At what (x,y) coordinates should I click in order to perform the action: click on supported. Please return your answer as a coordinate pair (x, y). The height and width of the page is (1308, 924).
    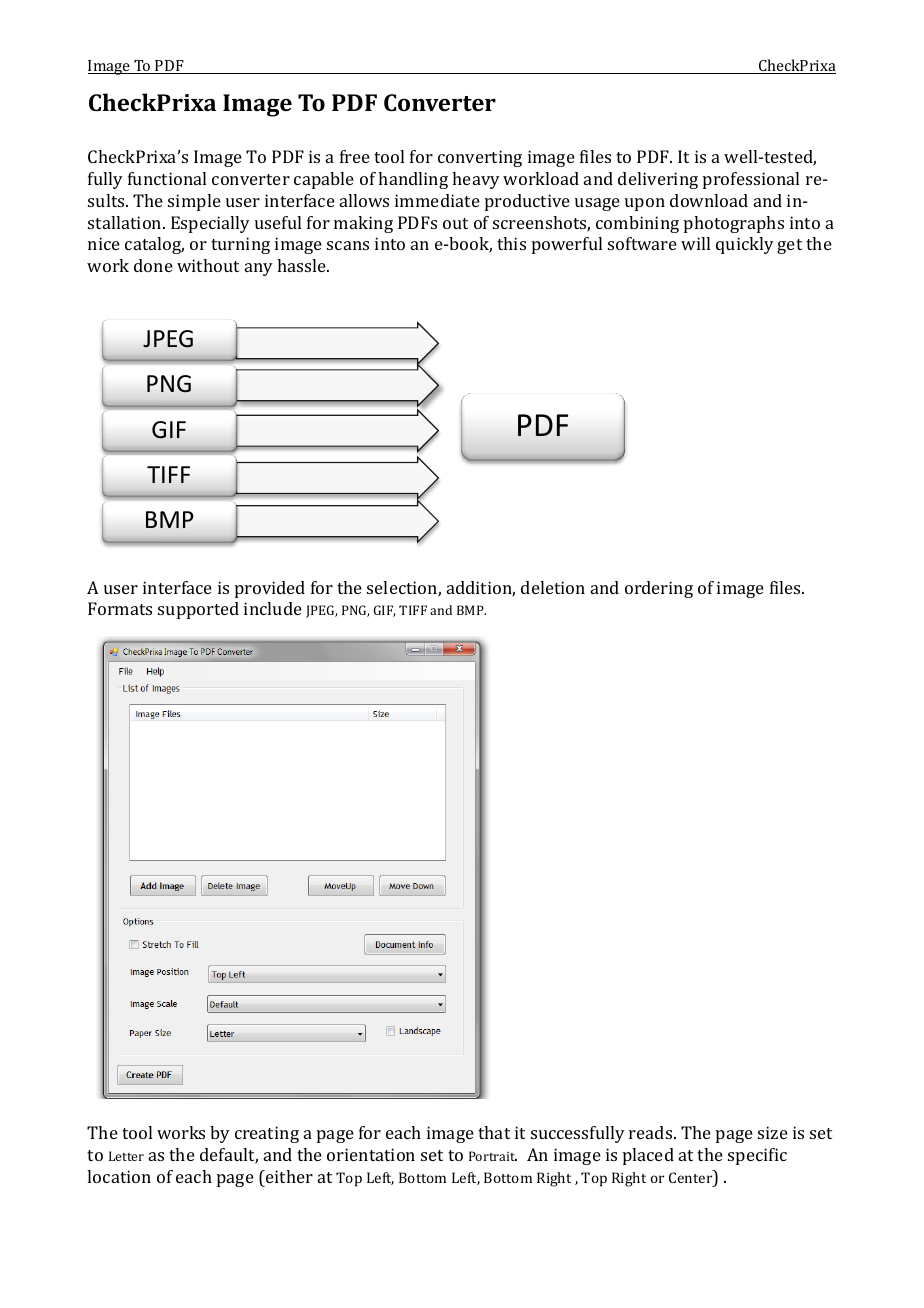
    Looking at the image, I should click on (198, 610).
